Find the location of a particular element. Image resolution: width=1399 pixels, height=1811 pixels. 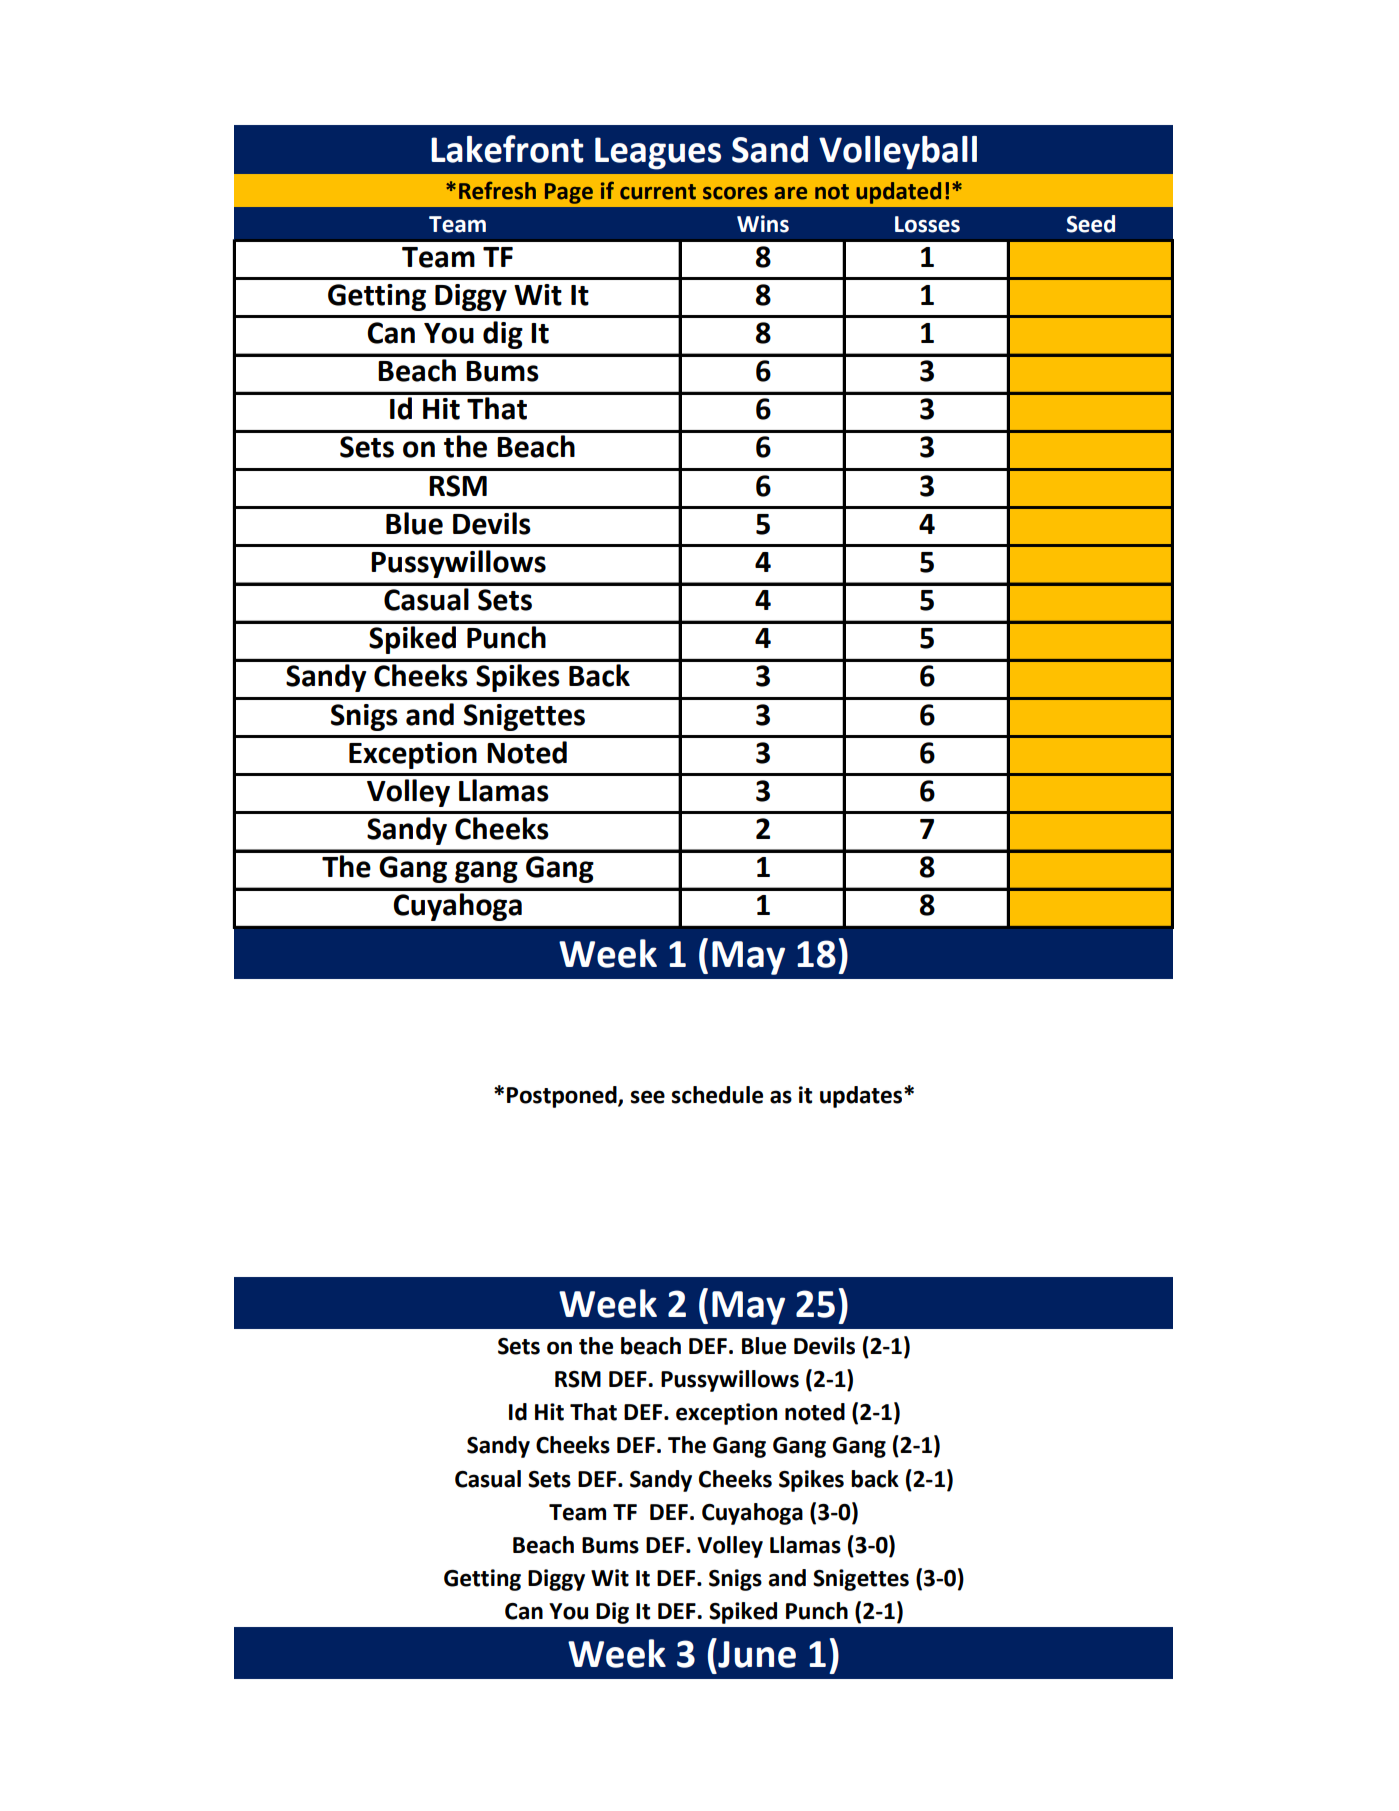

Postponed is located at coordinates (563, 1097).
